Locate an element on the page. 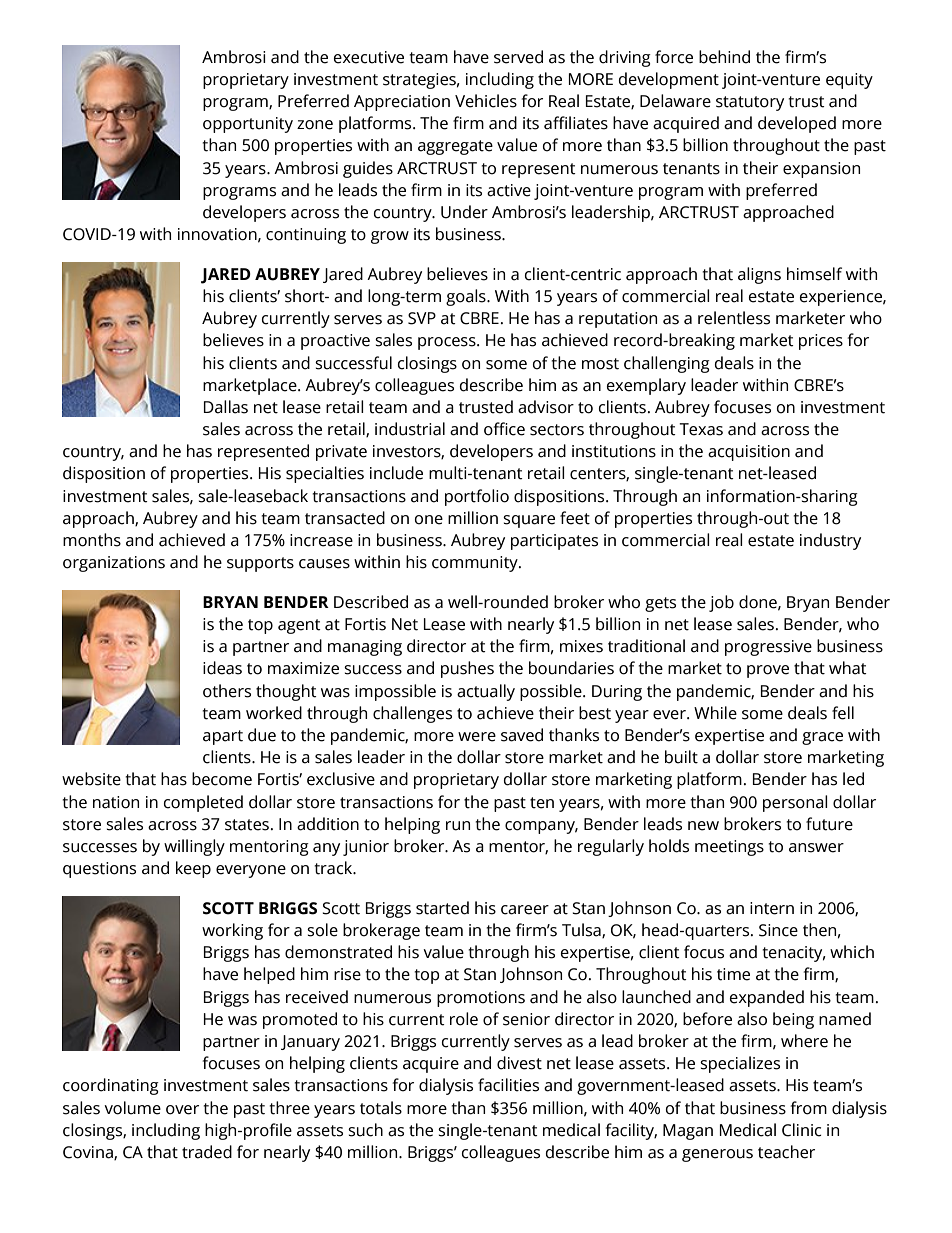 This image has height=1233, width=952. community is located at coordinates (476, 564).
